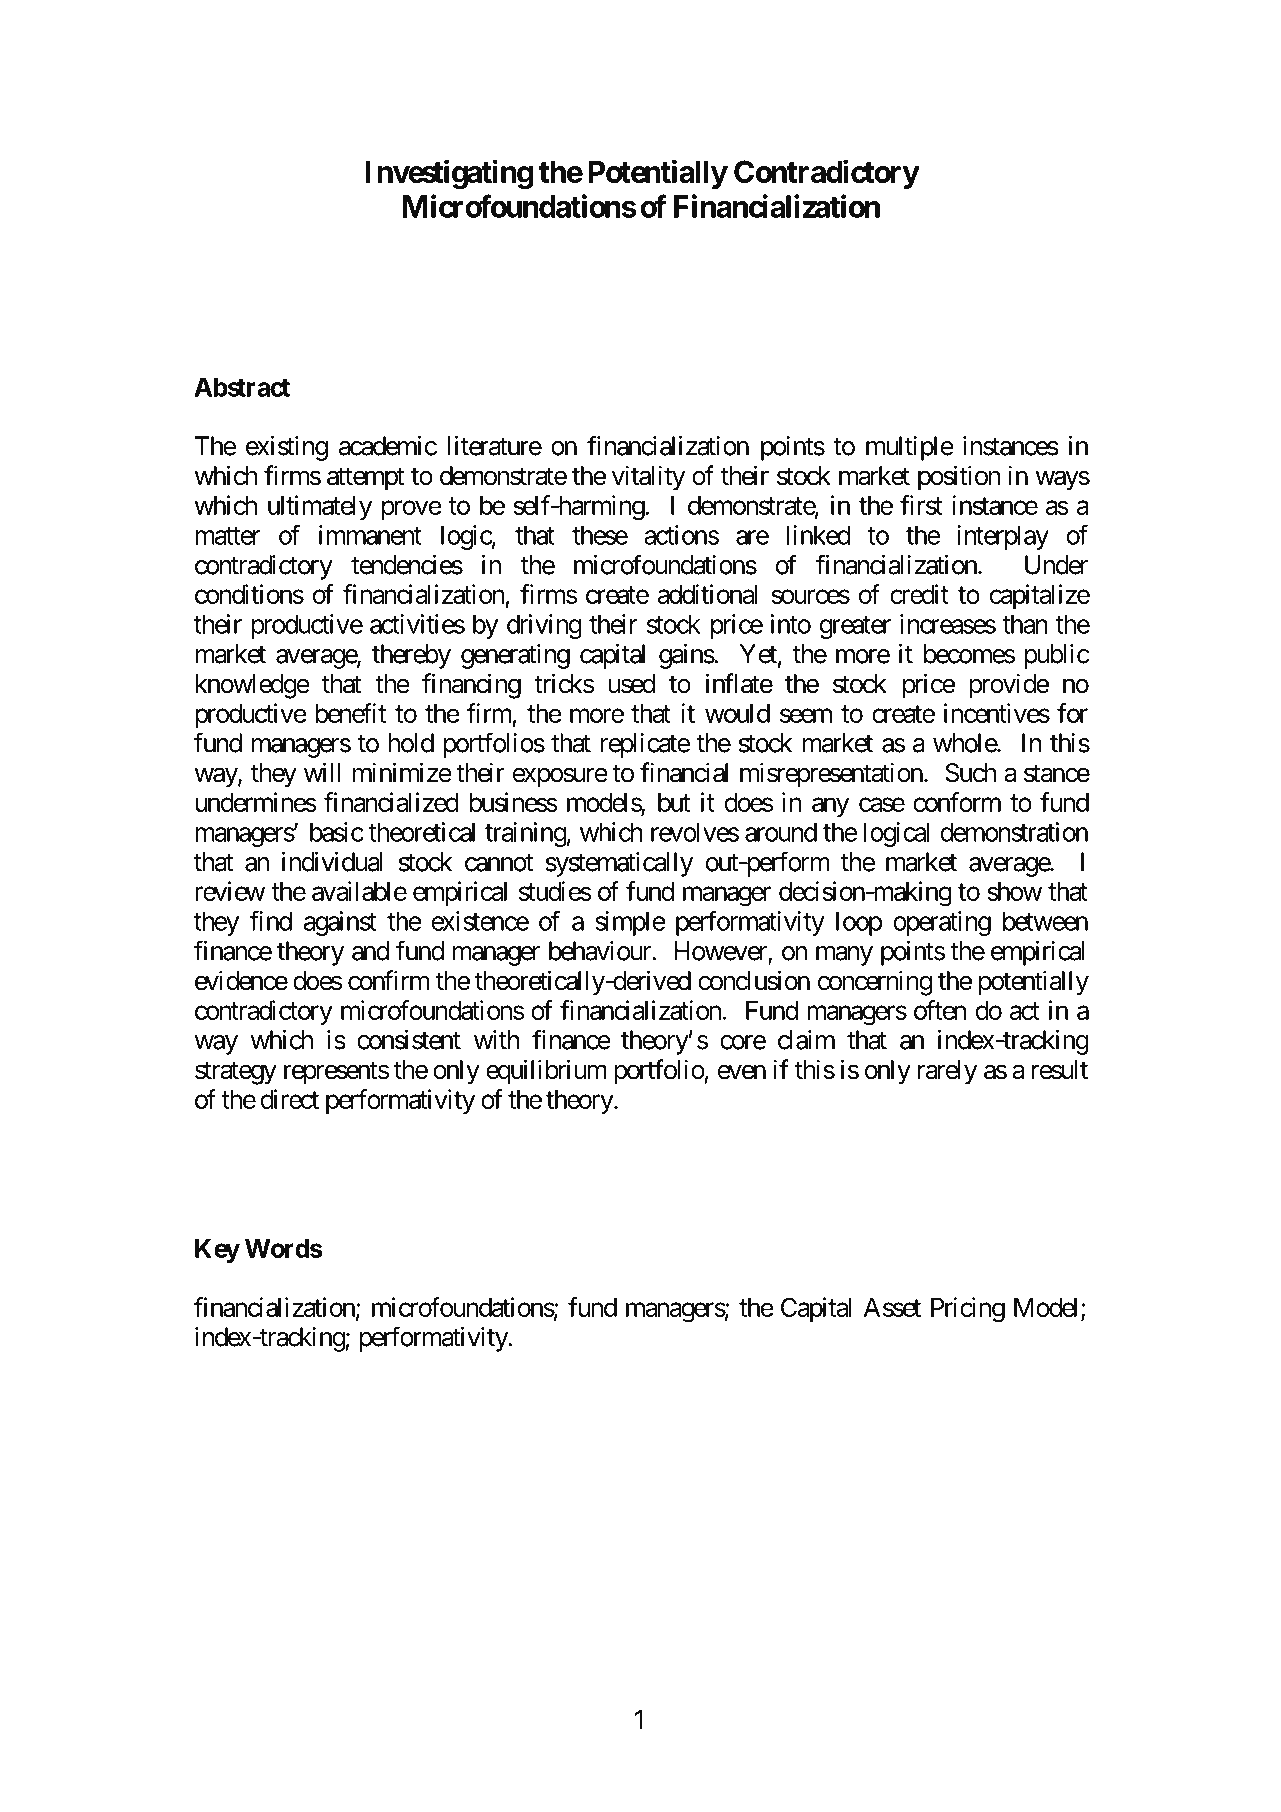 The image size is (1281, 1812). I want to click on equilibrium, so click(546, 1072).
